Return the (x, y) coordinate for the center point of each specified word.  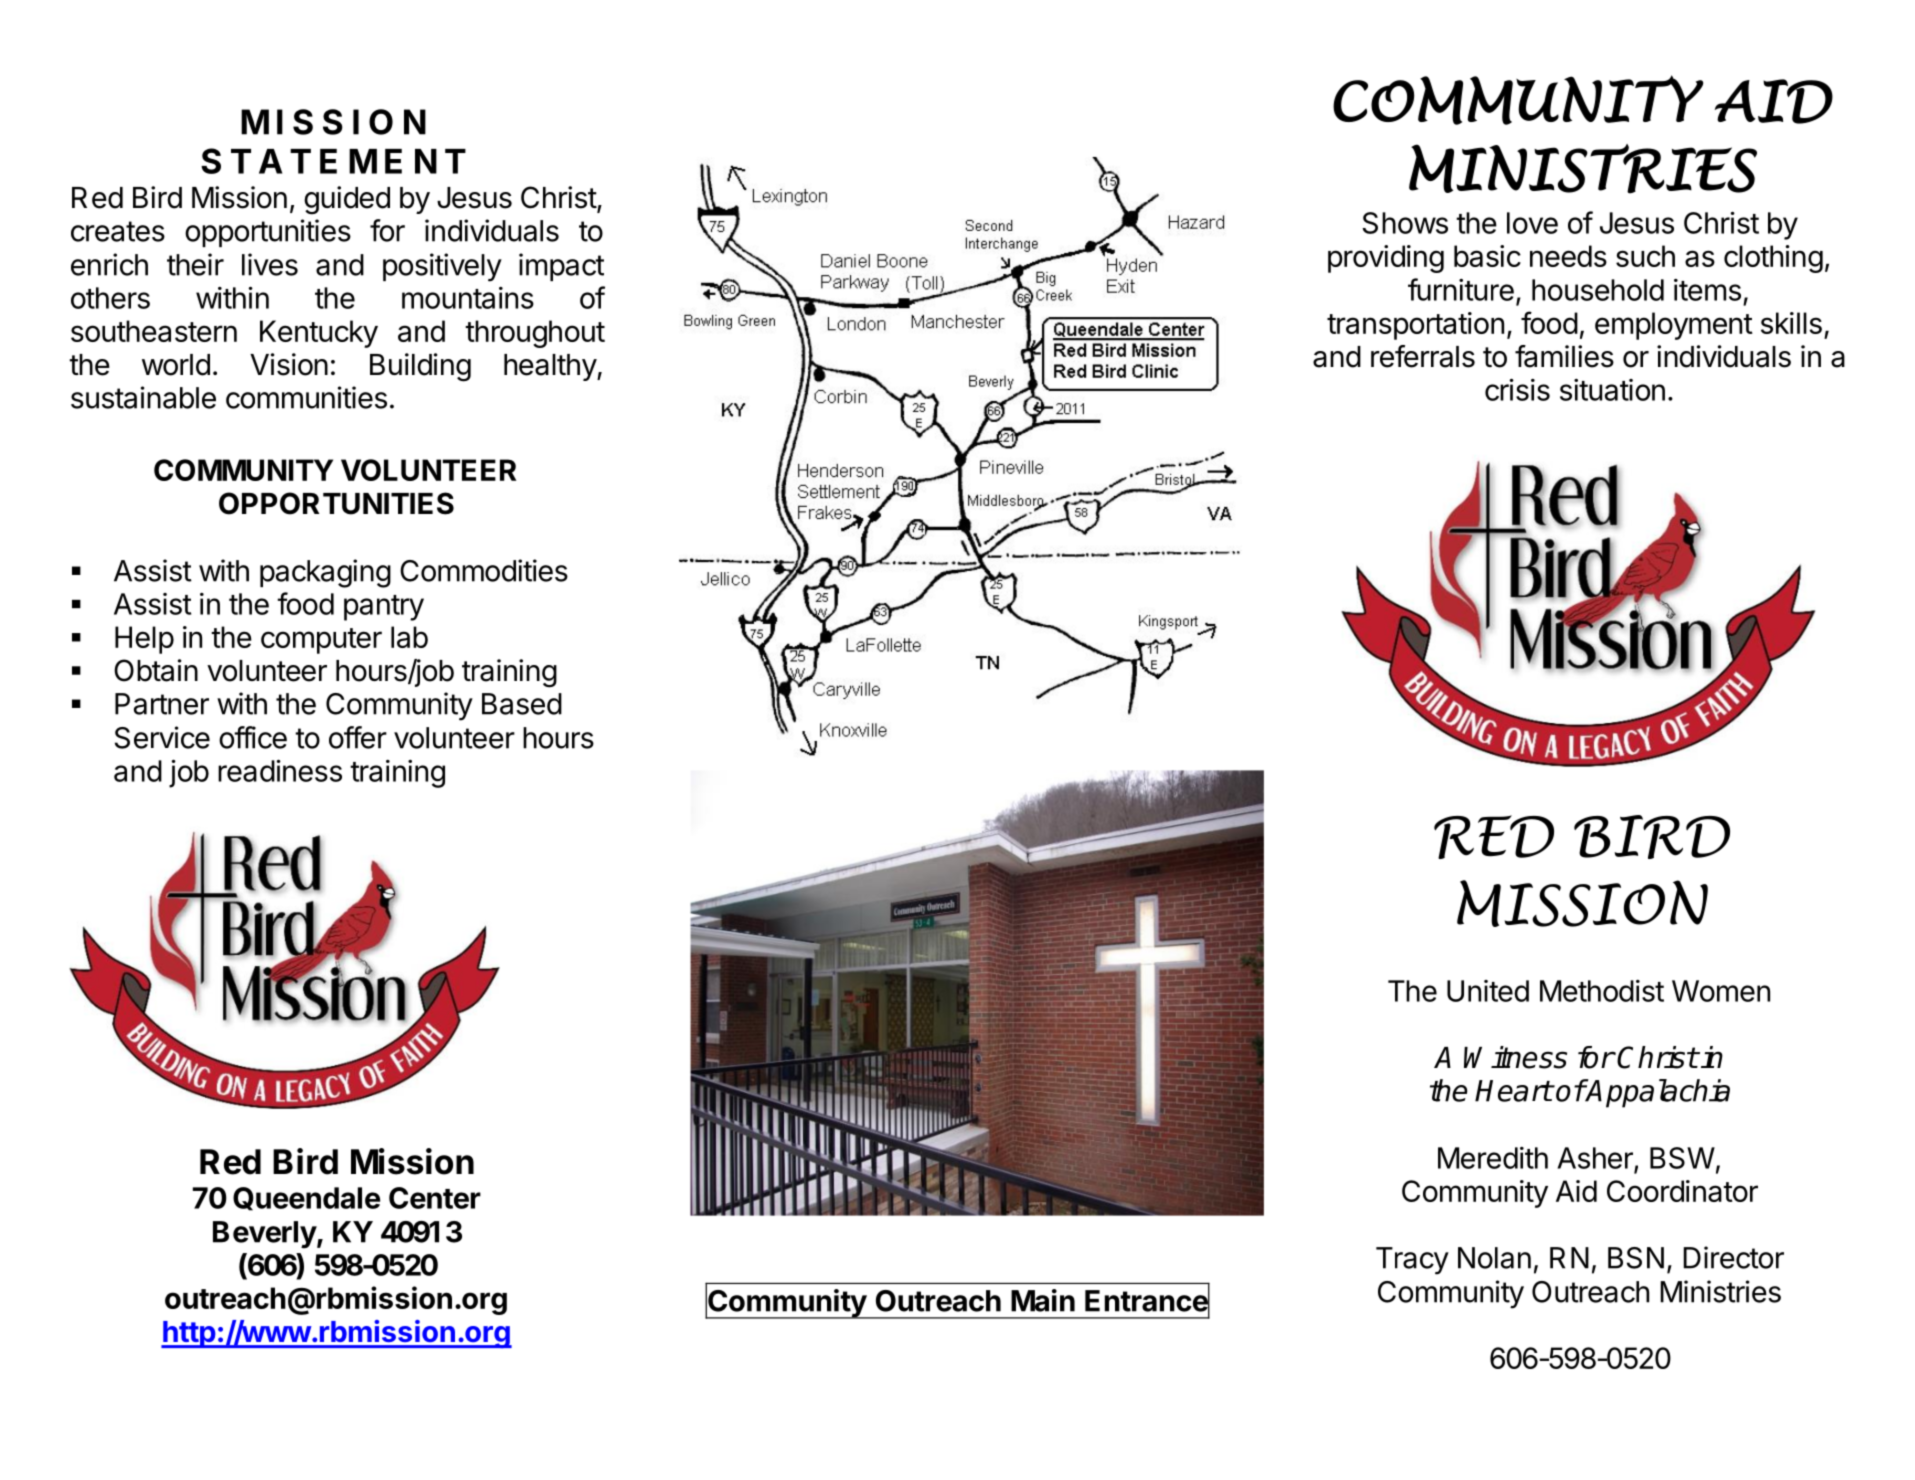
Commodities (484, 570)
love (1532, 223)
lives (270, 264)
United (1488, 991)
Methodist (1602, 991)
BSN (1636, 1258)
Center (435, 1198)
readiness (280, 770)
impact (561, 267)
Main (1043, 1300)
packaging (325, 573)
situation (1612, 390)
